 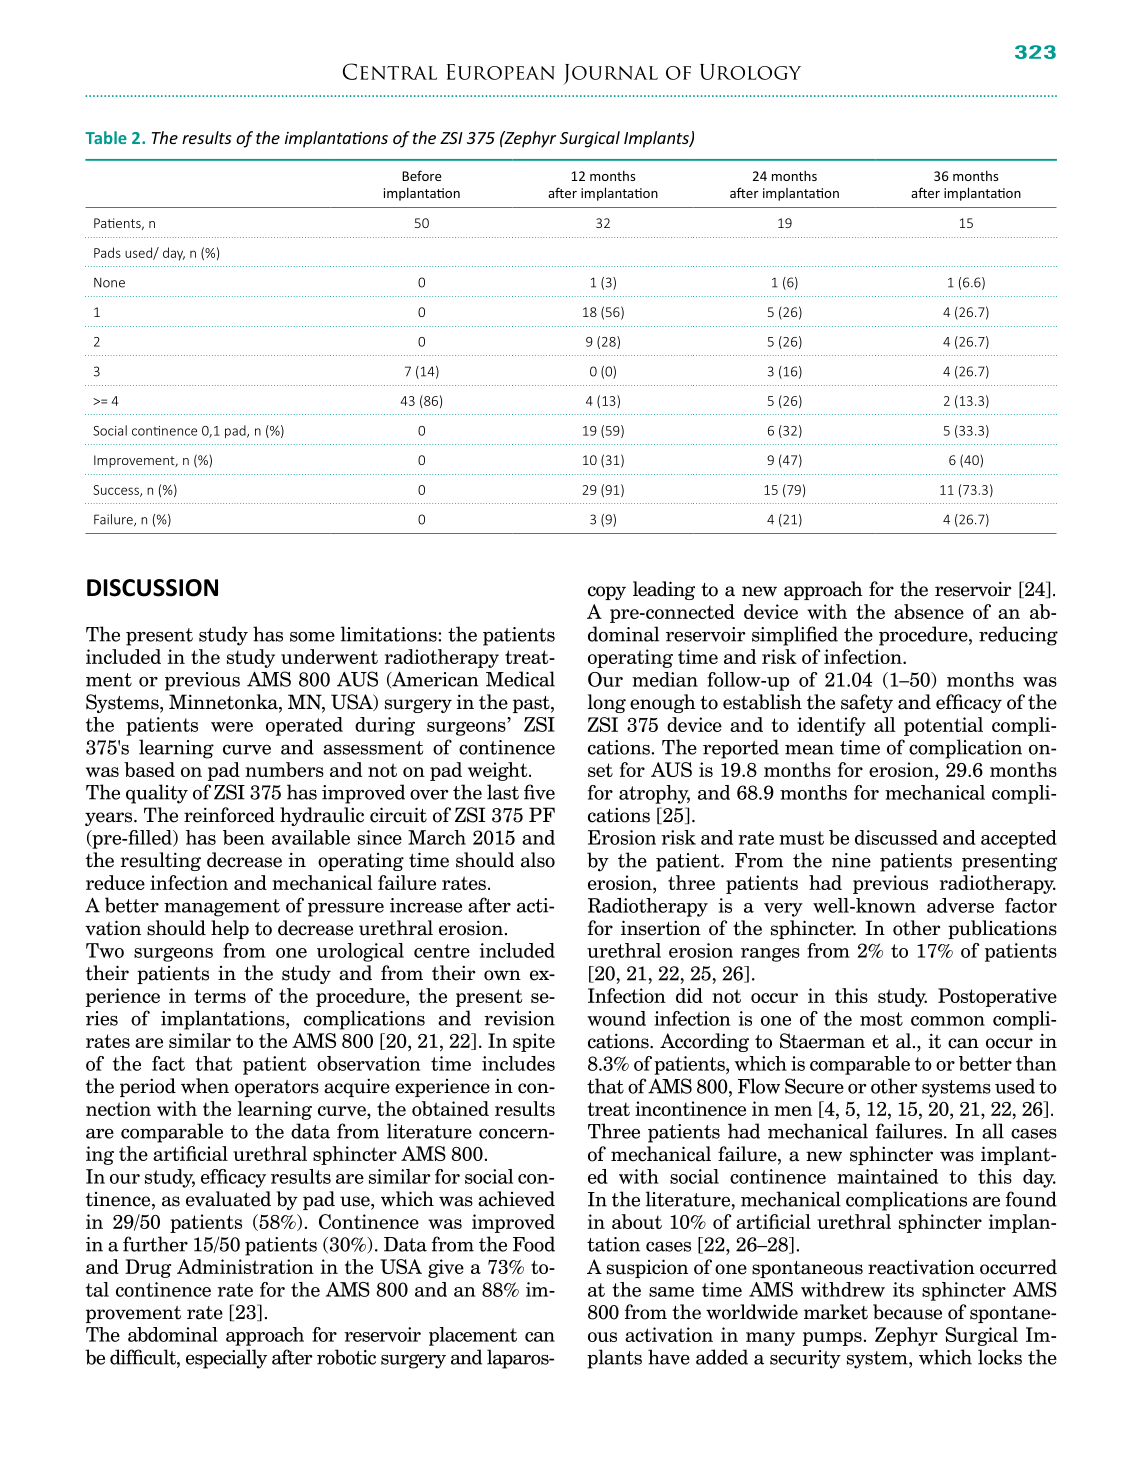 What do you see at coordinates (750, 72) in the screenshot?
I see `Urology` at bounding box center [750, 72].
